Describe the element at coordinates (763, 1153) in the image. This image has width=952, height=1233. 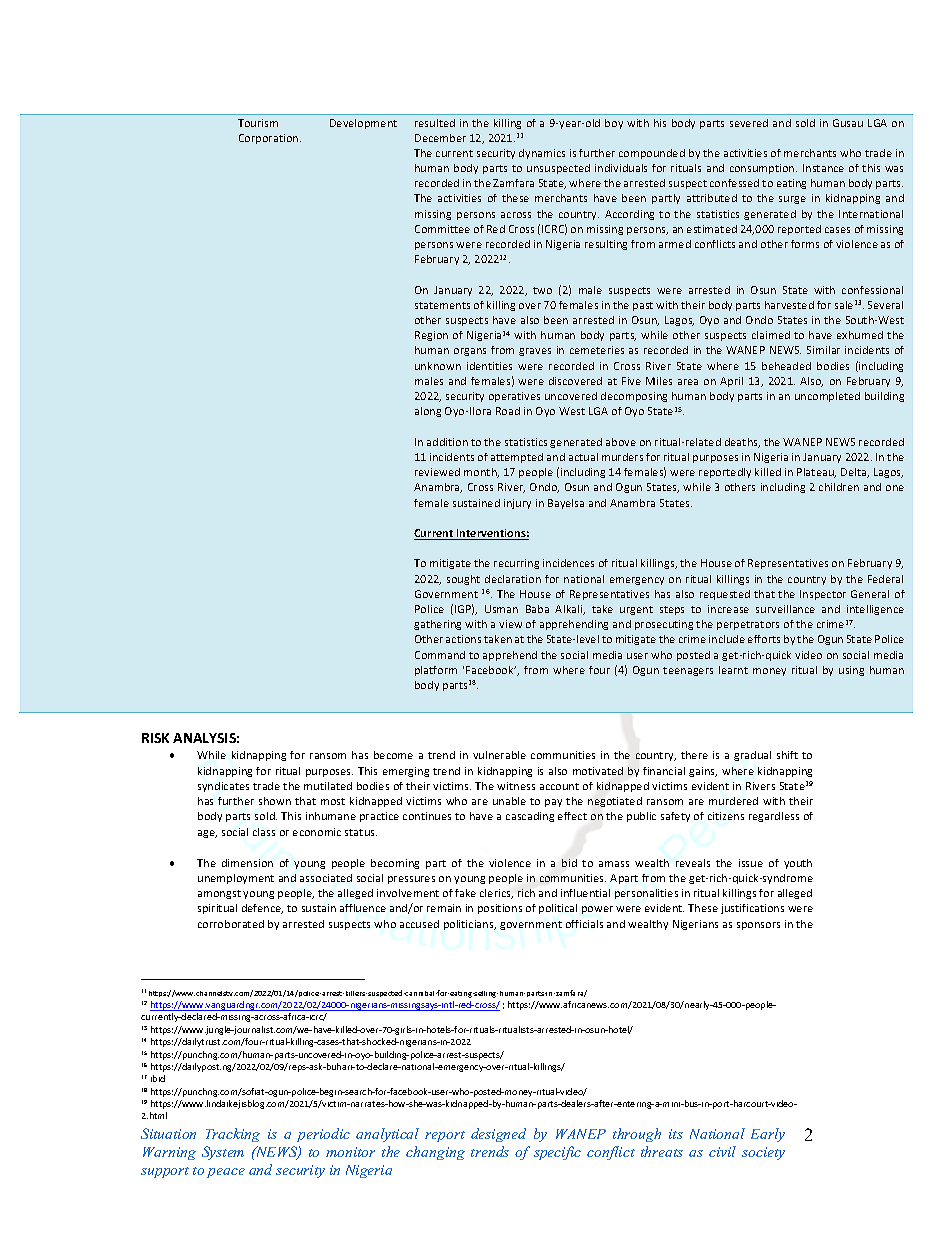
I see `society` at that location.
